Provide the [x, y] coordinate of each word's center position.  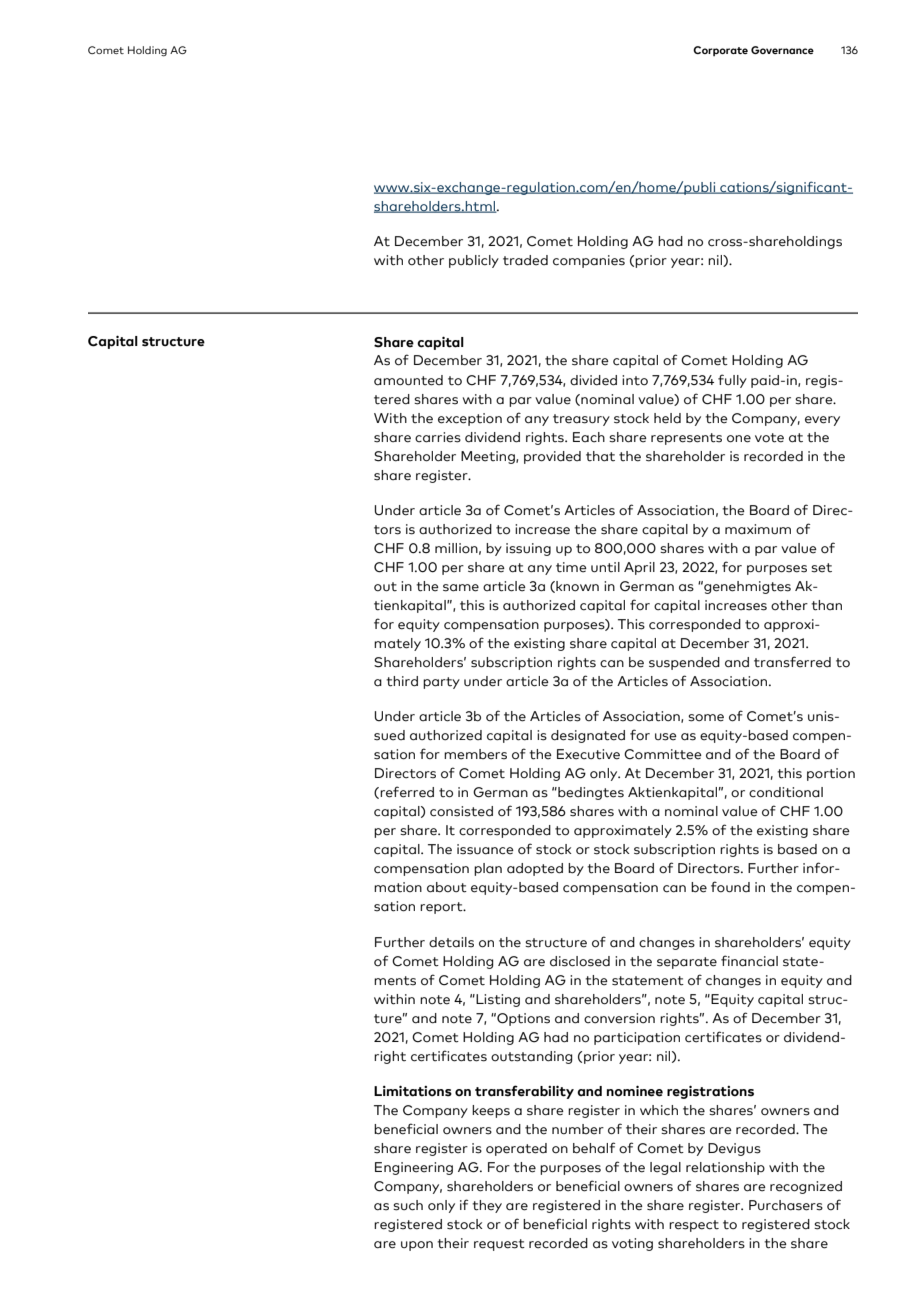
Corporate [720, 51]
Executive [588, 754]
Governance [782, 50]
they [487, 1206]
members [475, 754]
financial [749, 961]
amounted [408, 380]
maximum [758, 529]
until [605, 567]
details [451, 942]
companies [589, 261]
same [461, 588]
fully [732, 381]
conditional [786, 792]
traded [525, 260]
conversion [619, 1018]
